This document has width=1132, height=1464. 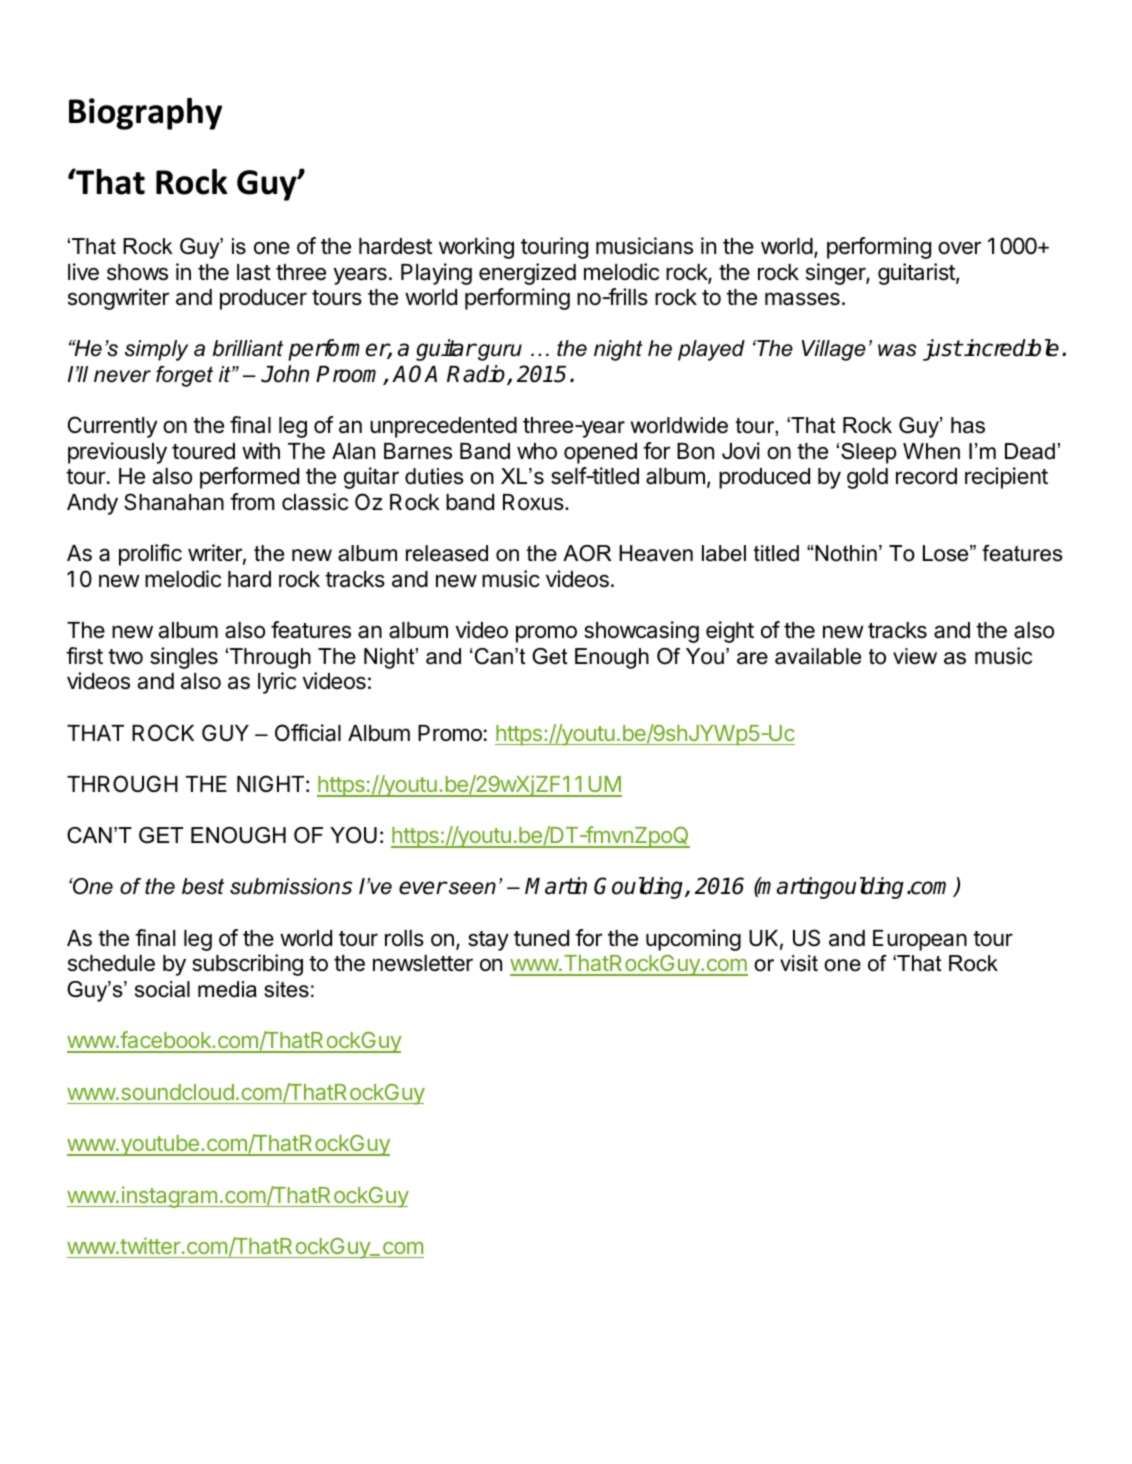 I want to click on Biography, so click(x=145, y=114).
